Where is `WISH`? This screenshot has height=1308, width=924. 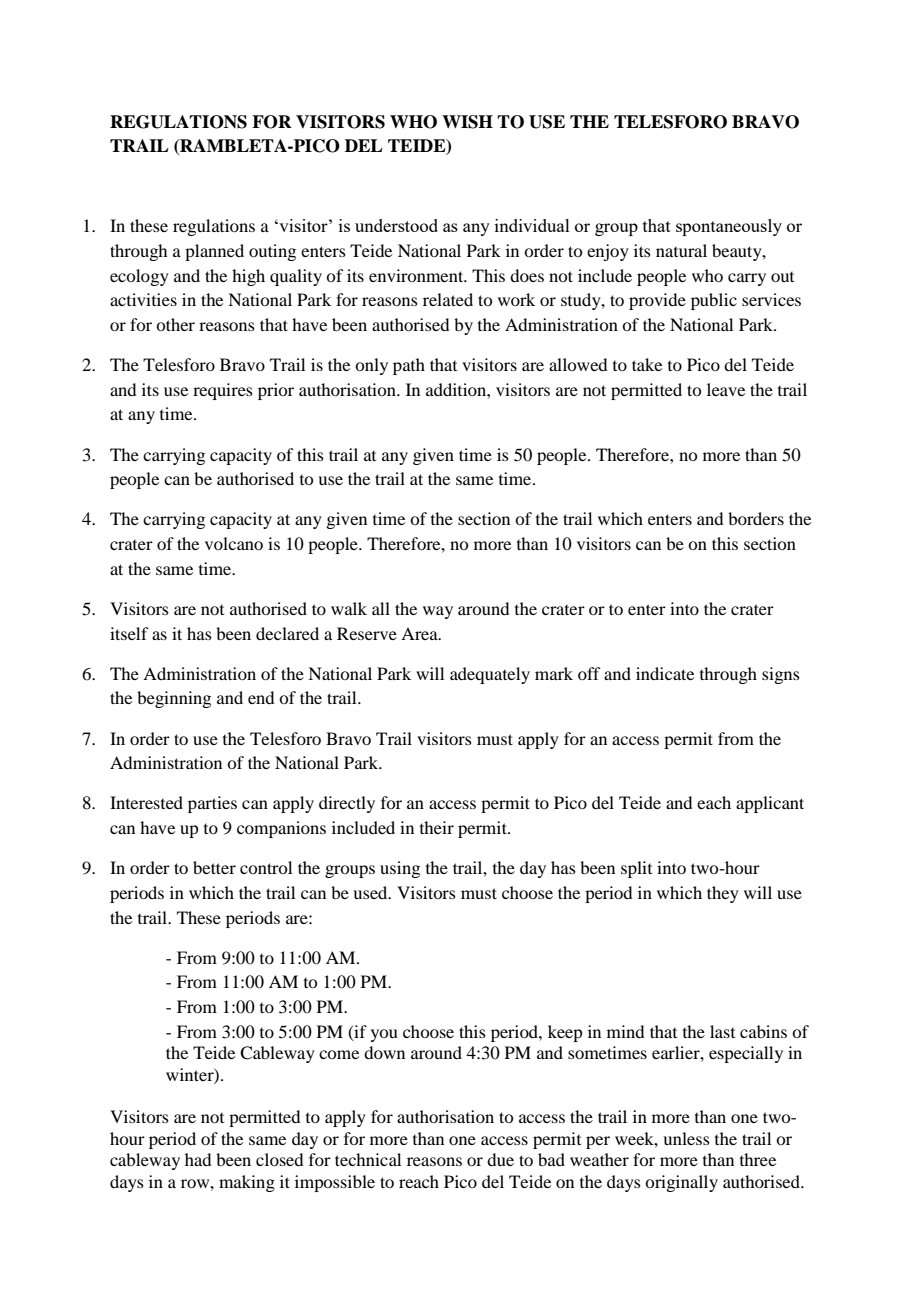
WISH is located at coordinates (467, 122).
